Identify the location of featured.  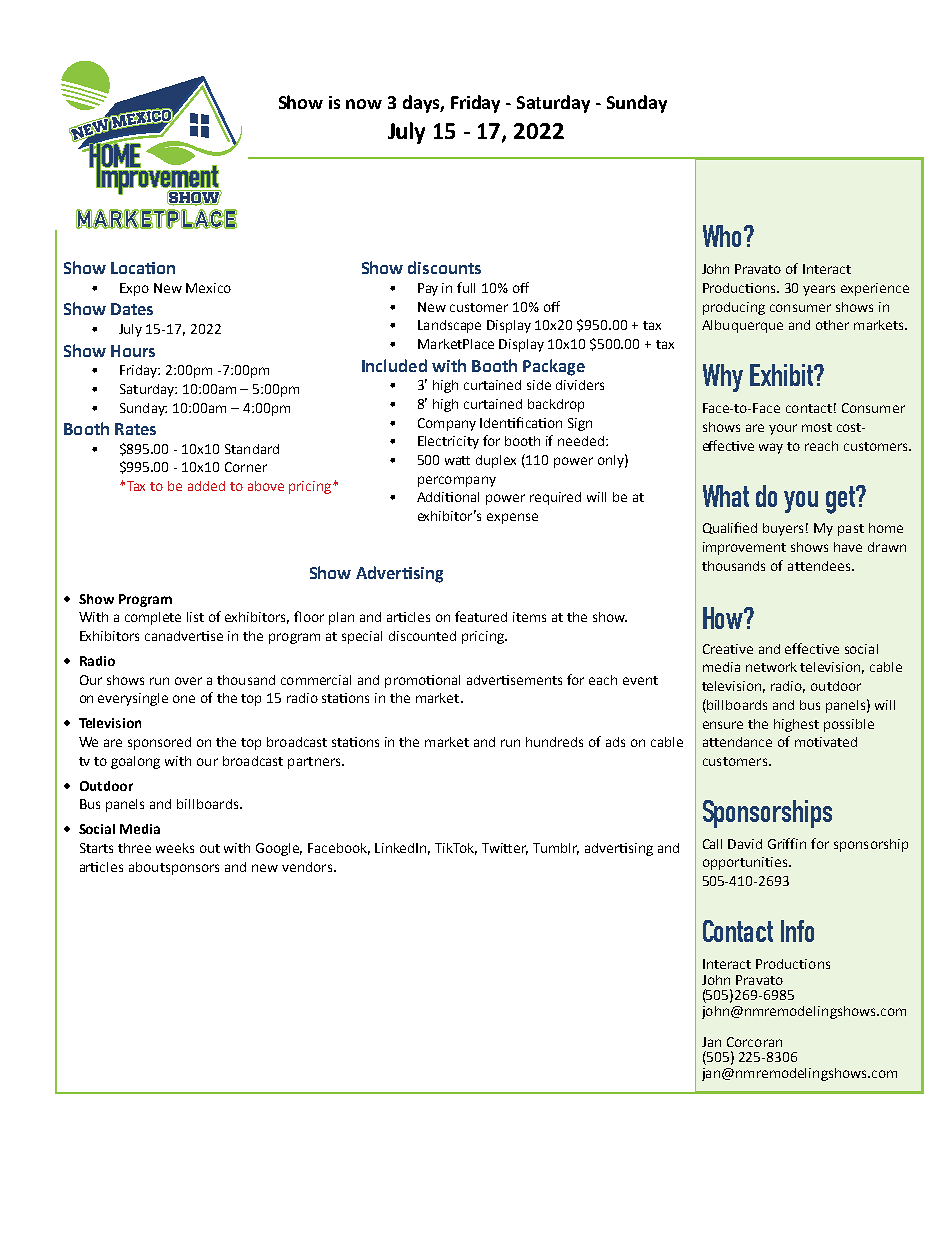
(481, 616).
